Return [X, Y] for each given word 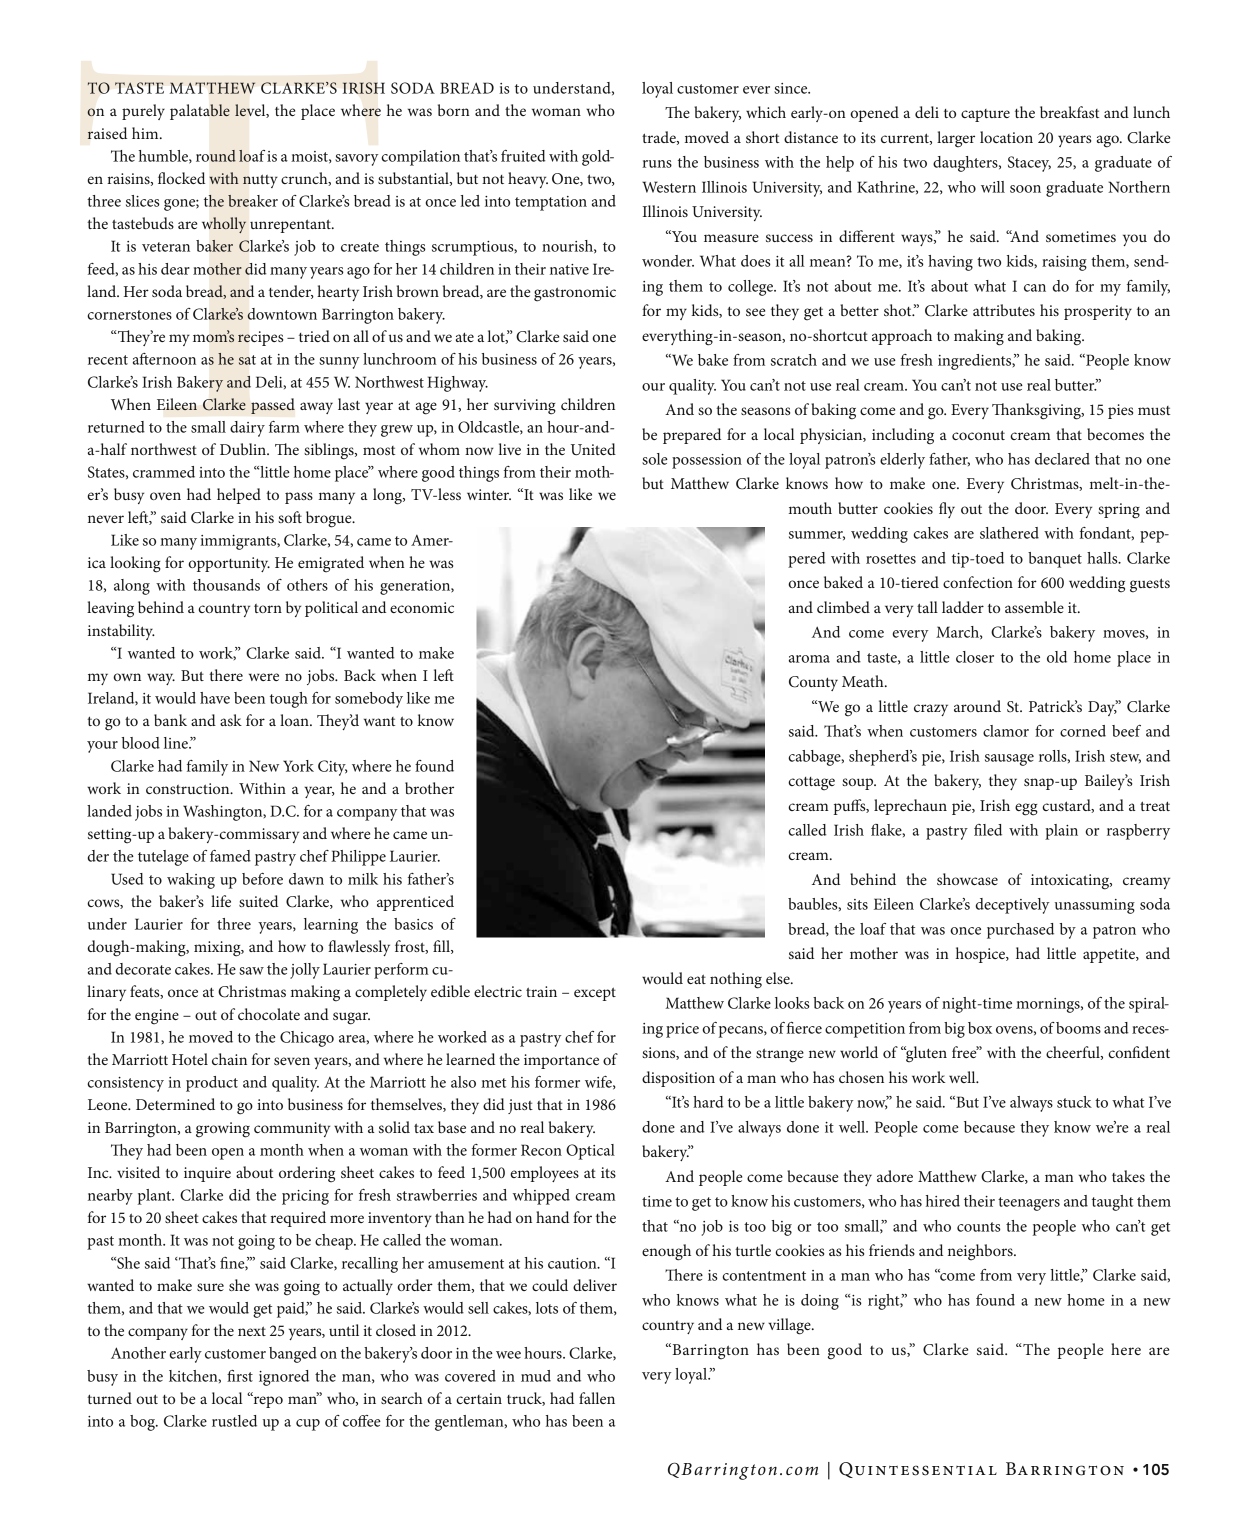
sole [655, 459]
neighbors [981, 1252]
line [177, 743]
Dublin [244, 449]
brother [429, 788]
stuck [1074, 1102]
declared [1062, 459]
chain [229, 1059]
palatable [200, 112]
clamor [1006, 731]
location [1006, 137]
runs [657, 164]
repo [267, 1401]
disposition [678, 1079]
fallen [597, 1398]
